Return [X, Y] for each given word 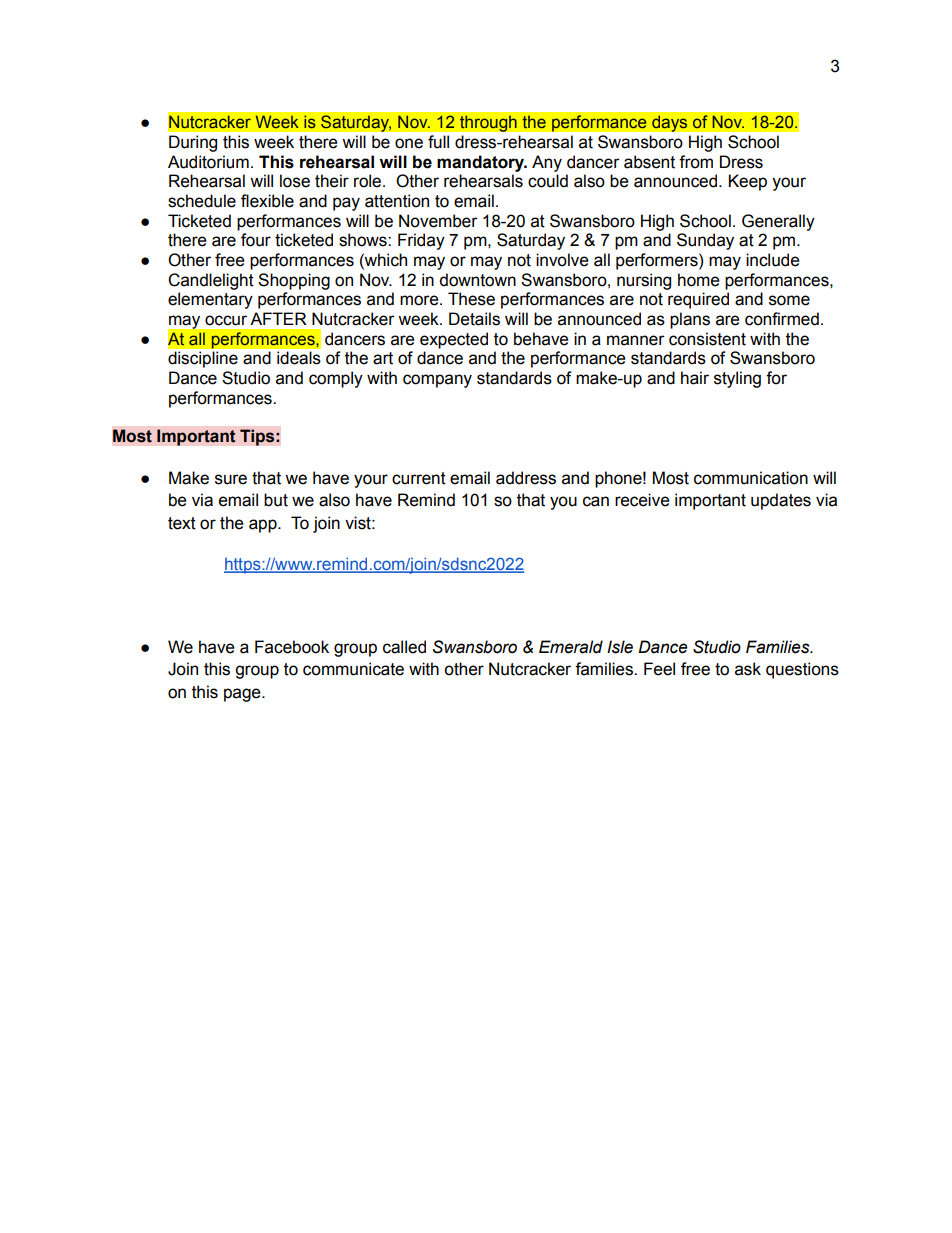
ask [748, 669]
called [404, 647]
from [696, 162]
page [243, 695]
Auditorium [208, 162]
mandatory [482, 163]
